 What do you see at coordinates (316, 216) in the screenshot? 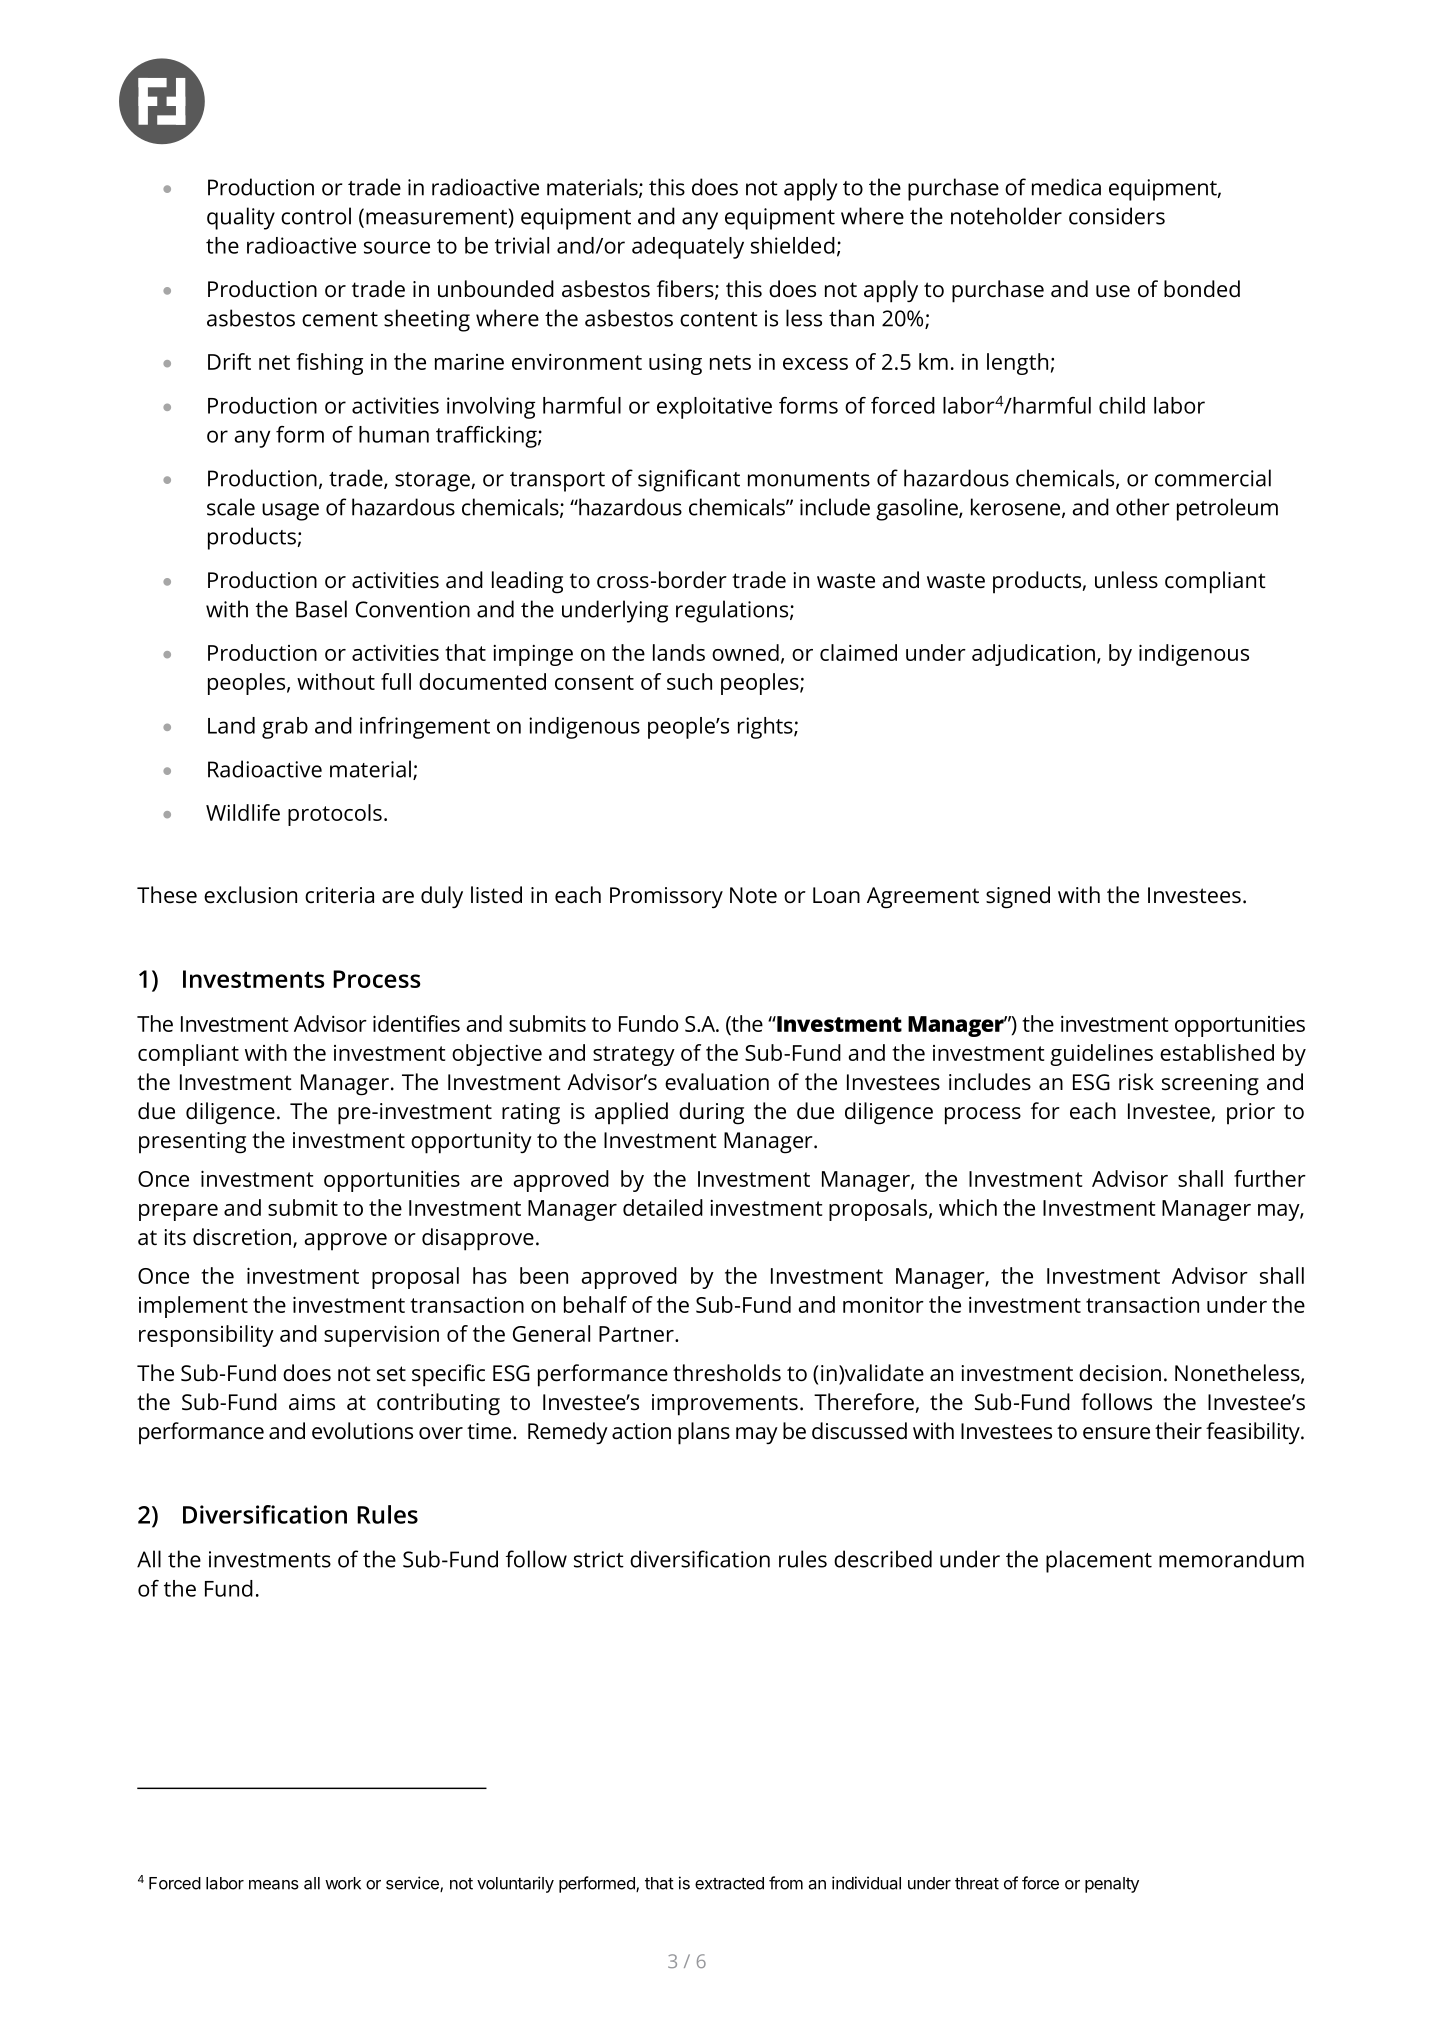
I see `control` at bounding box center [316, 216].
